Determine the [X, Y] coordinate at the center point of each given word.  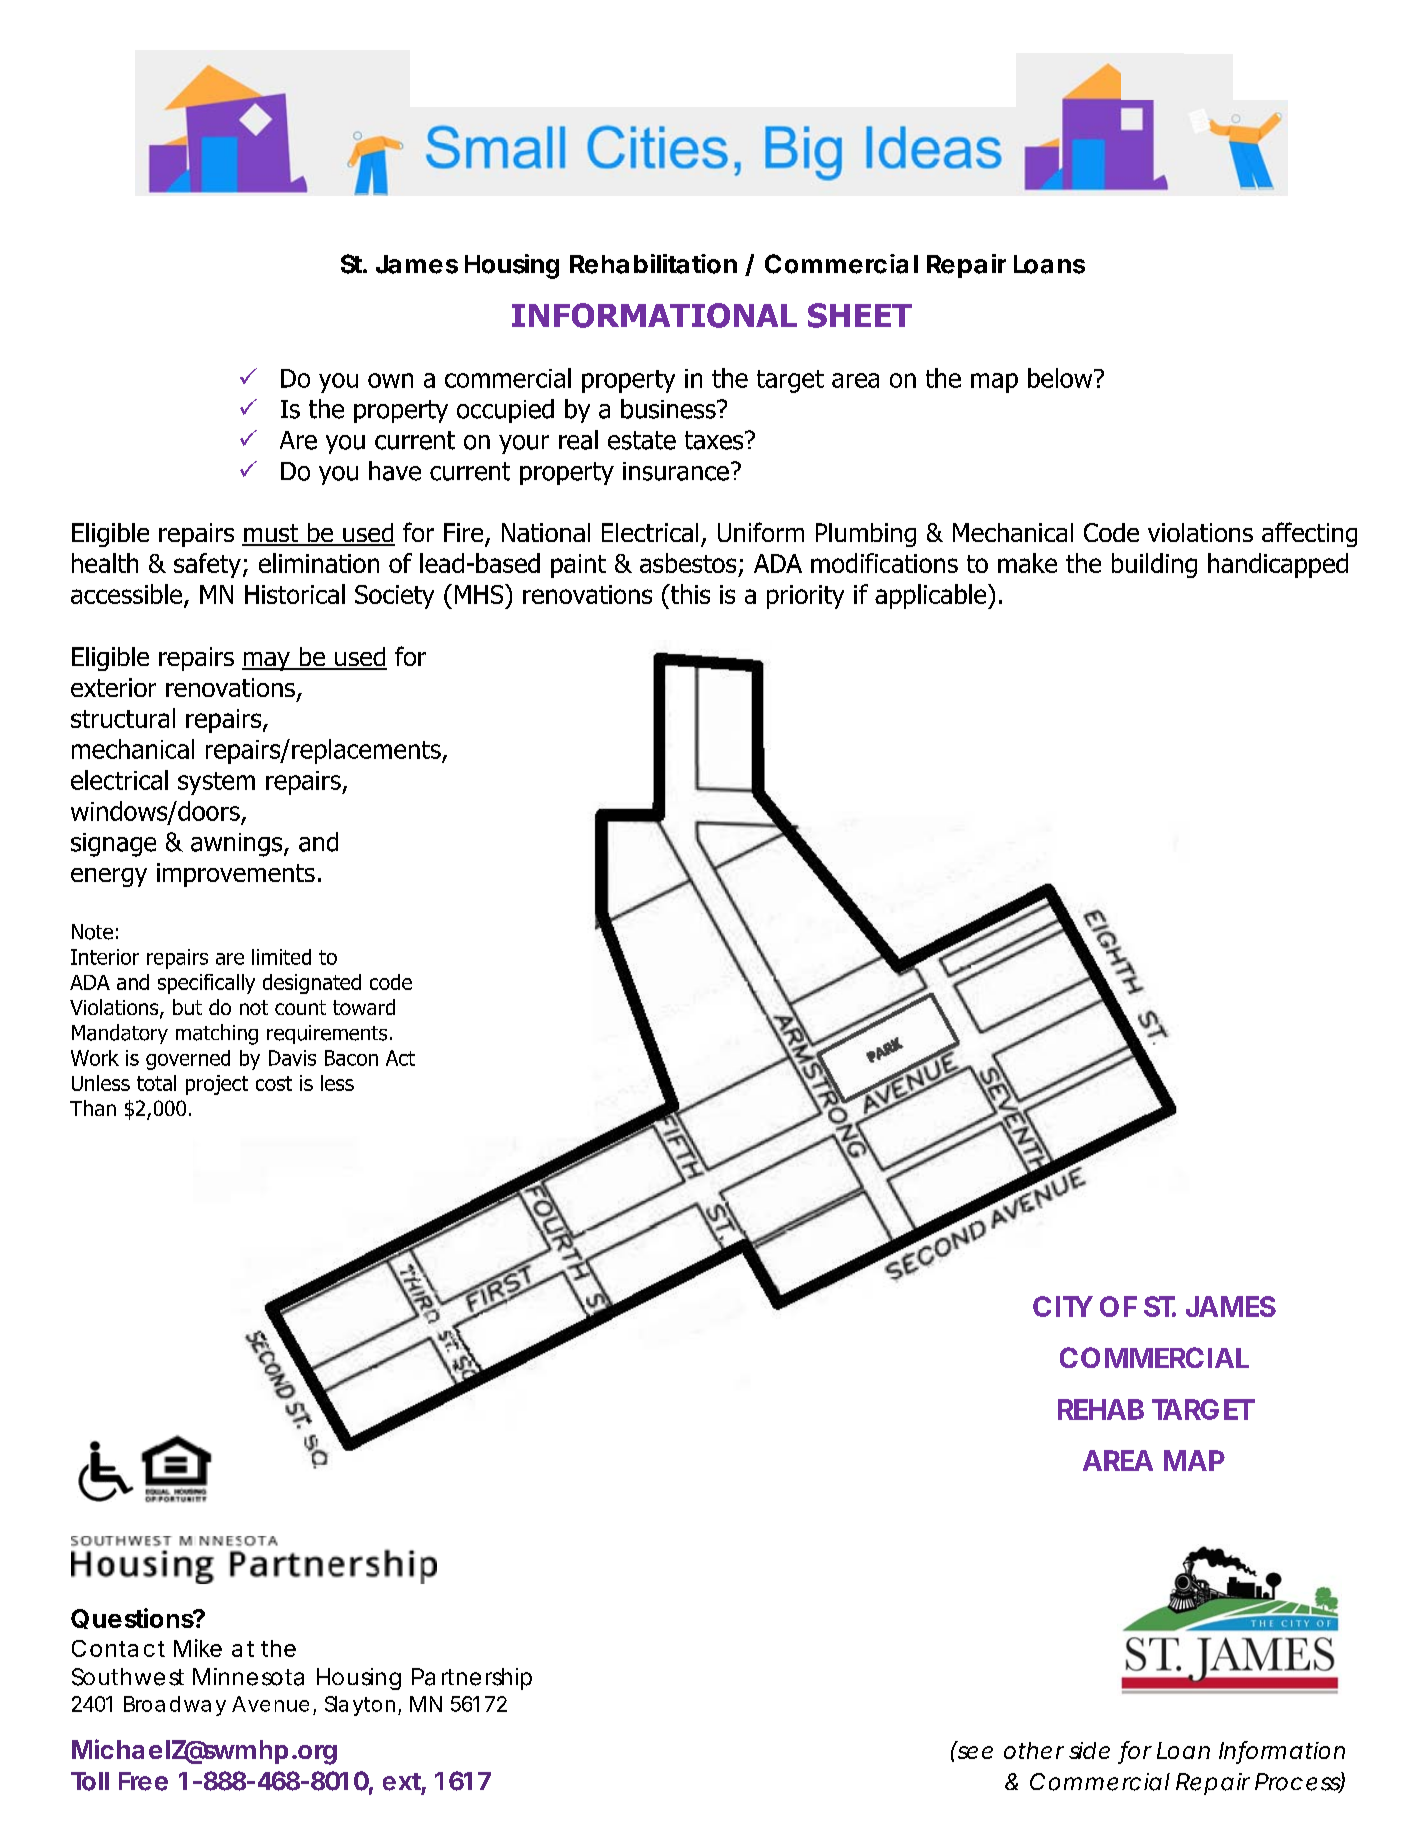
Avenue [270, 1704]
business [669, 409]
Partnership [472, 1679]
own [390, 380]
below [1061, 378]
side [1089, 1750]
